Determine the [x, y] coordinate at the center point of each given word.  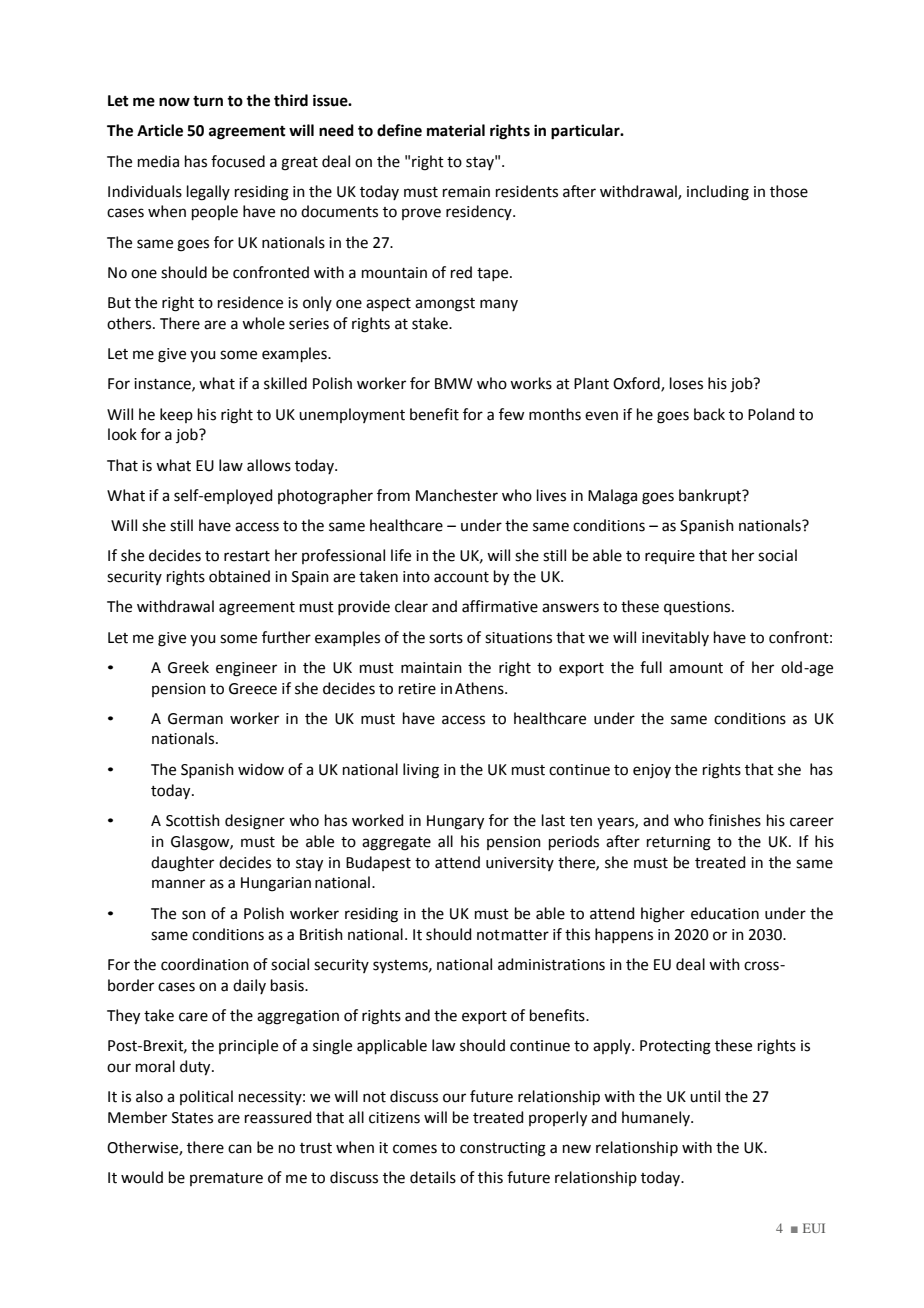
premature [226, 1179]
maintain [431, 668]
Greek [188, 667]
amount [696, 668]
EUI [814, 1228]
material [456, 130]
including [718, 193]
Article [160, 130]
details [433, 1177]
